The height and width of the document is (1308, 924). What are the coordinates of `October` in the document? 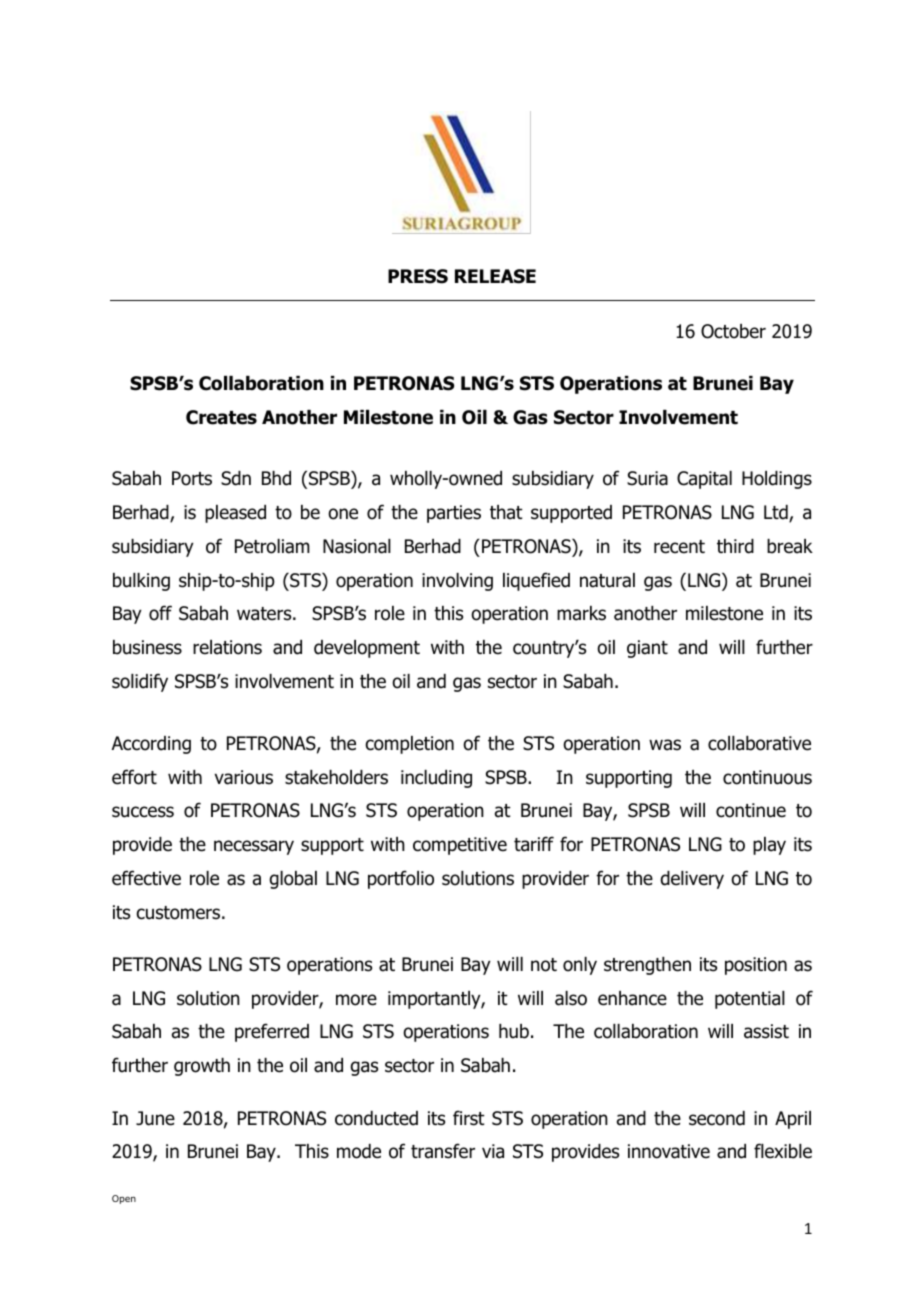 It's located at (733, 331).
